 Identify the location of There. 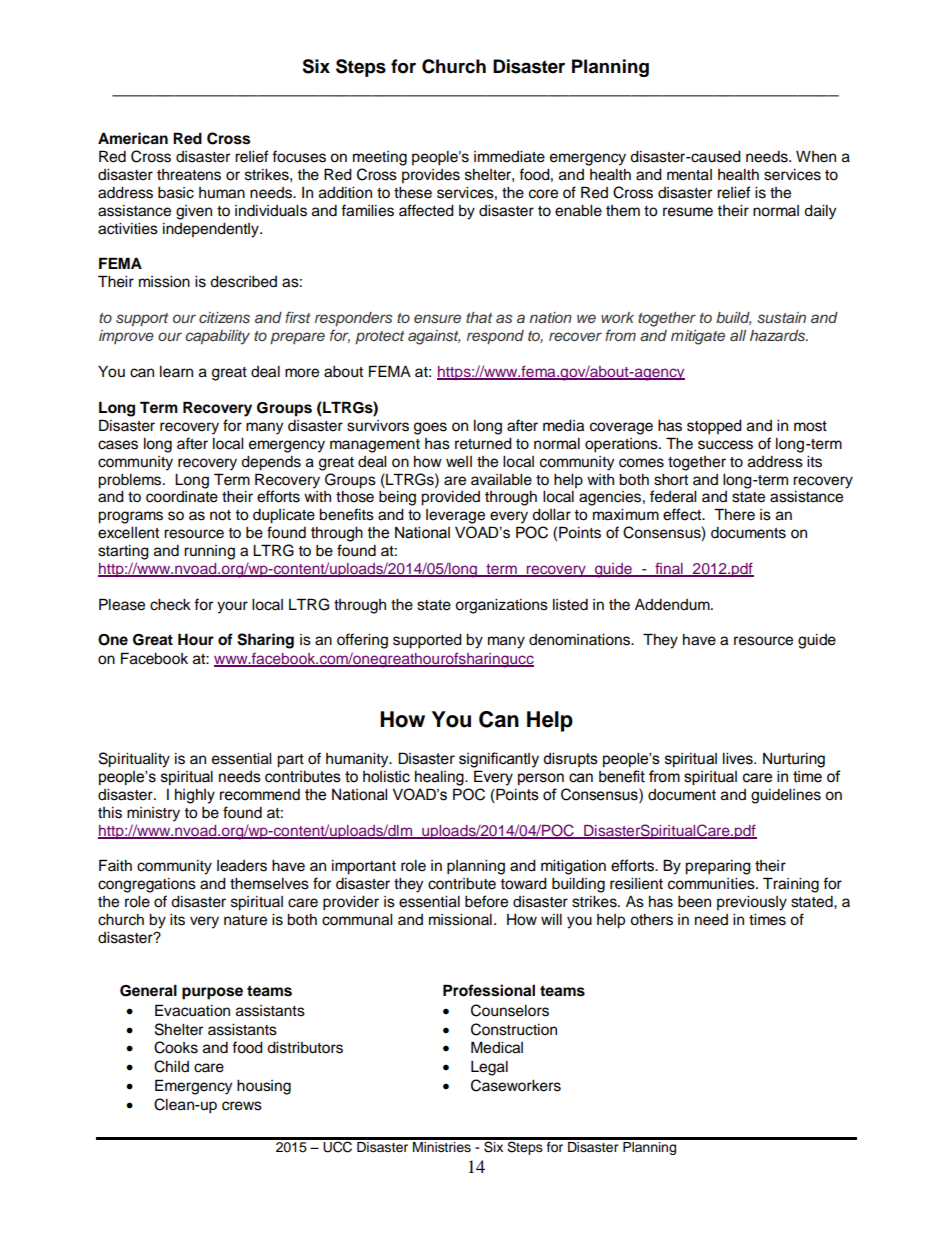
(734, 514).
